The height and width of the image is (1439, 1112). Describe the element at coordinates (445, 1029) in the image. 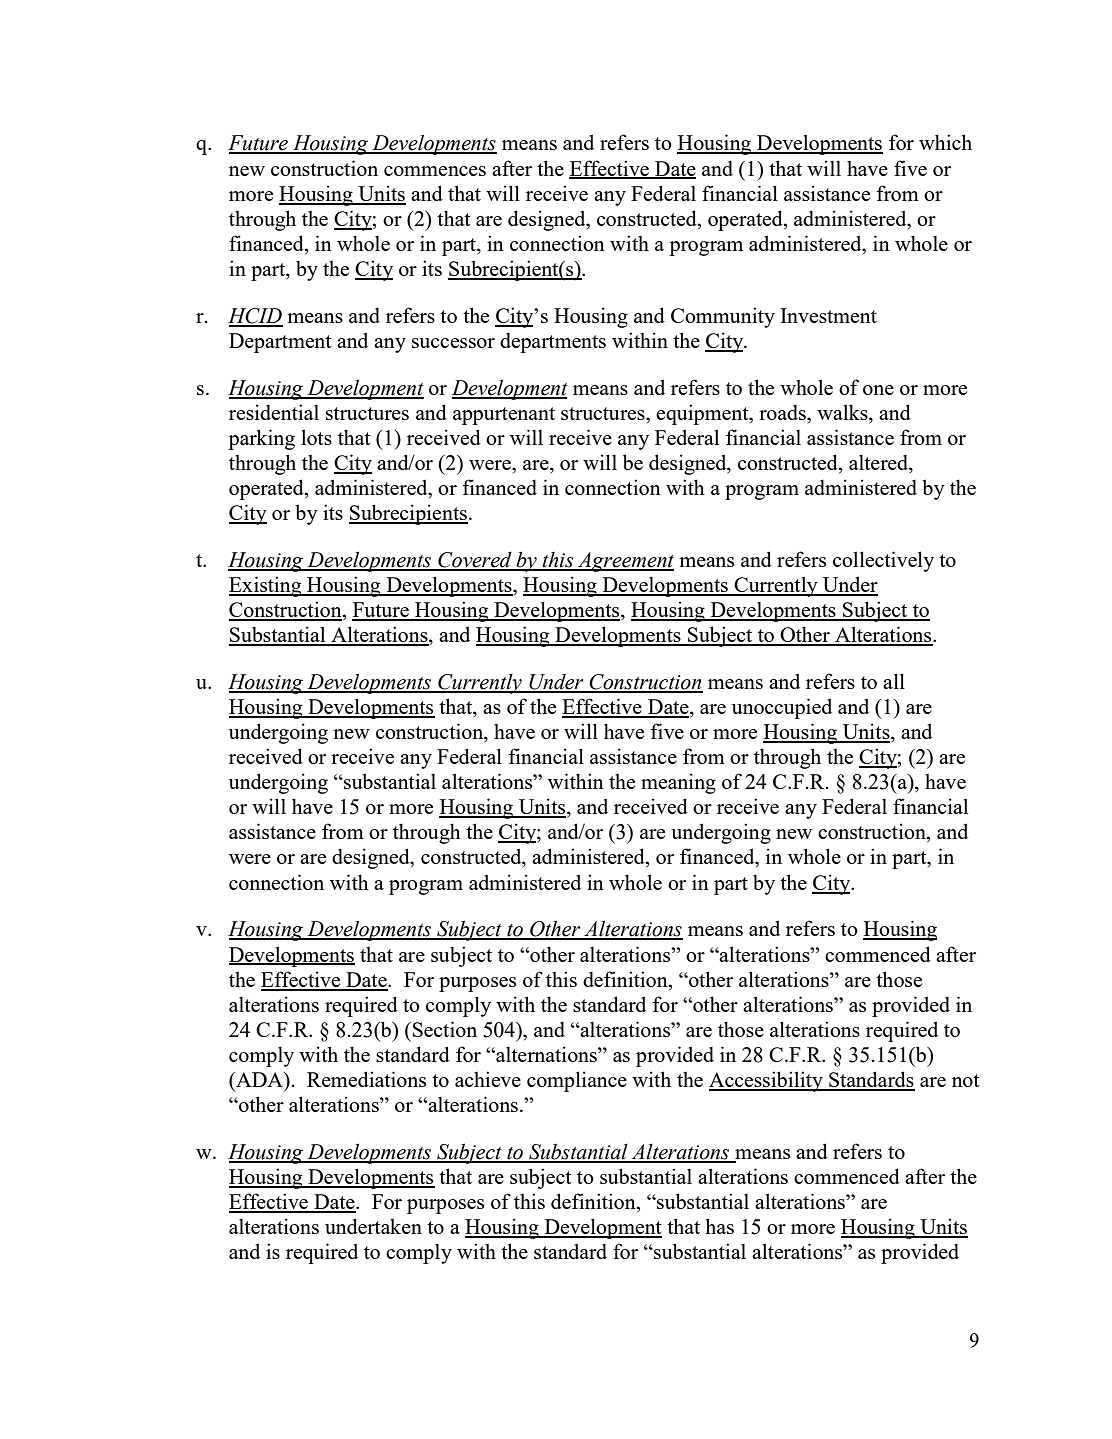

I see `Section` at that location.
